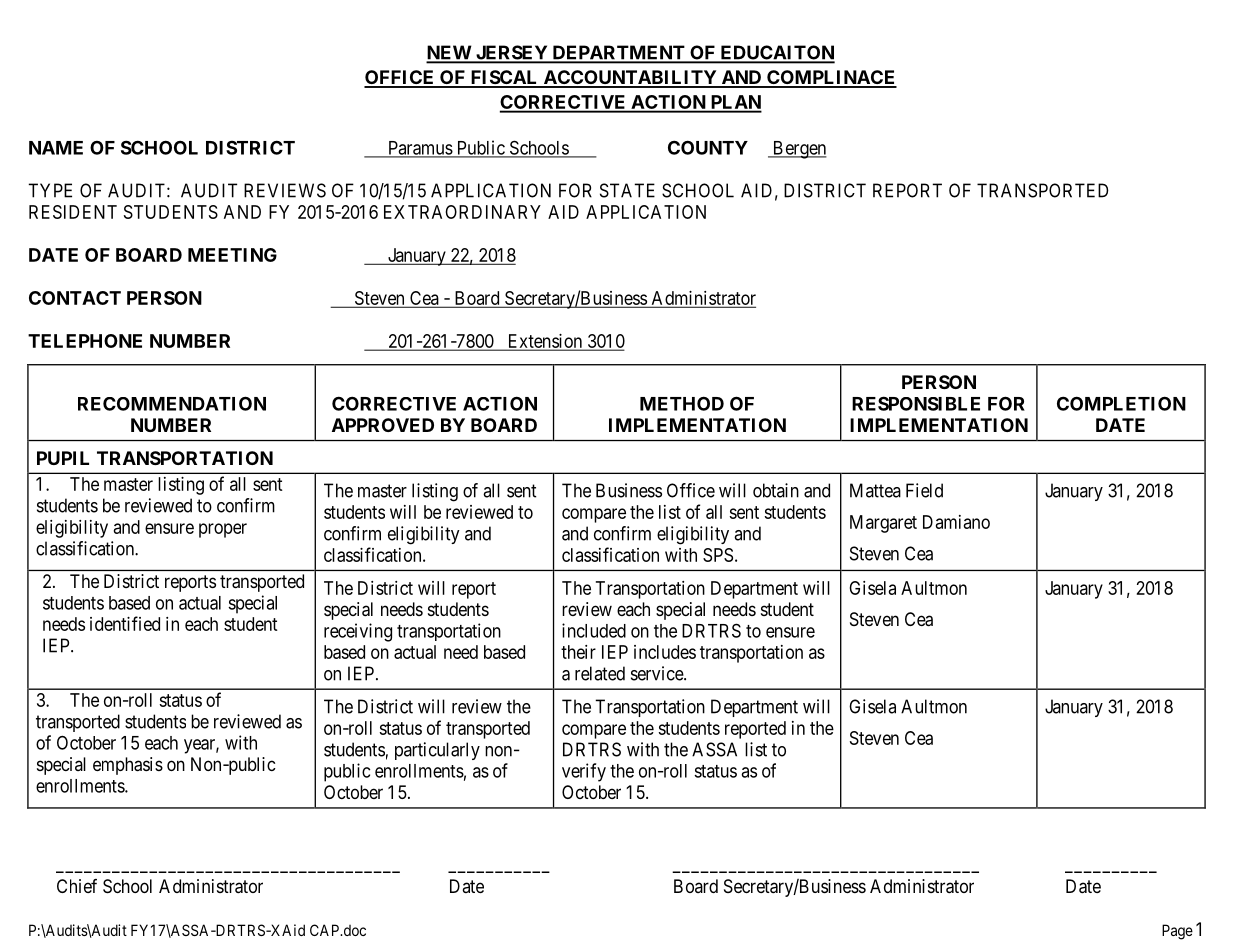  Describe the element at coordinates (798, 150) in the page. I see `Bergen` at that location.
